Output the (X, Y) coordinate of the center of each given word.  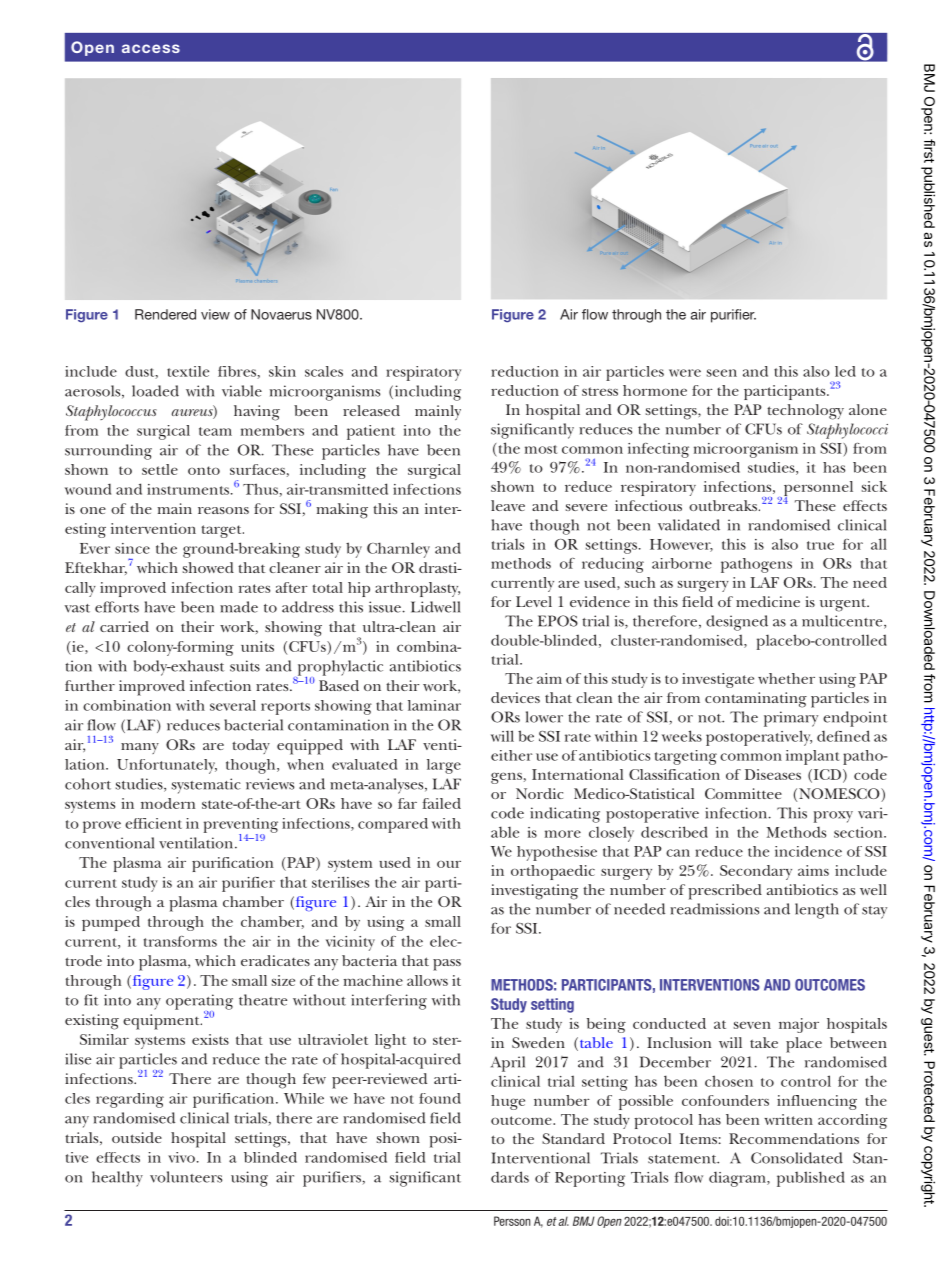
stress (600, 391)
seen (722, 373)
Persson (512, 1221)
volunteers (186, 1177)
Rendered (165, 314)
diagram (738, 1179)
